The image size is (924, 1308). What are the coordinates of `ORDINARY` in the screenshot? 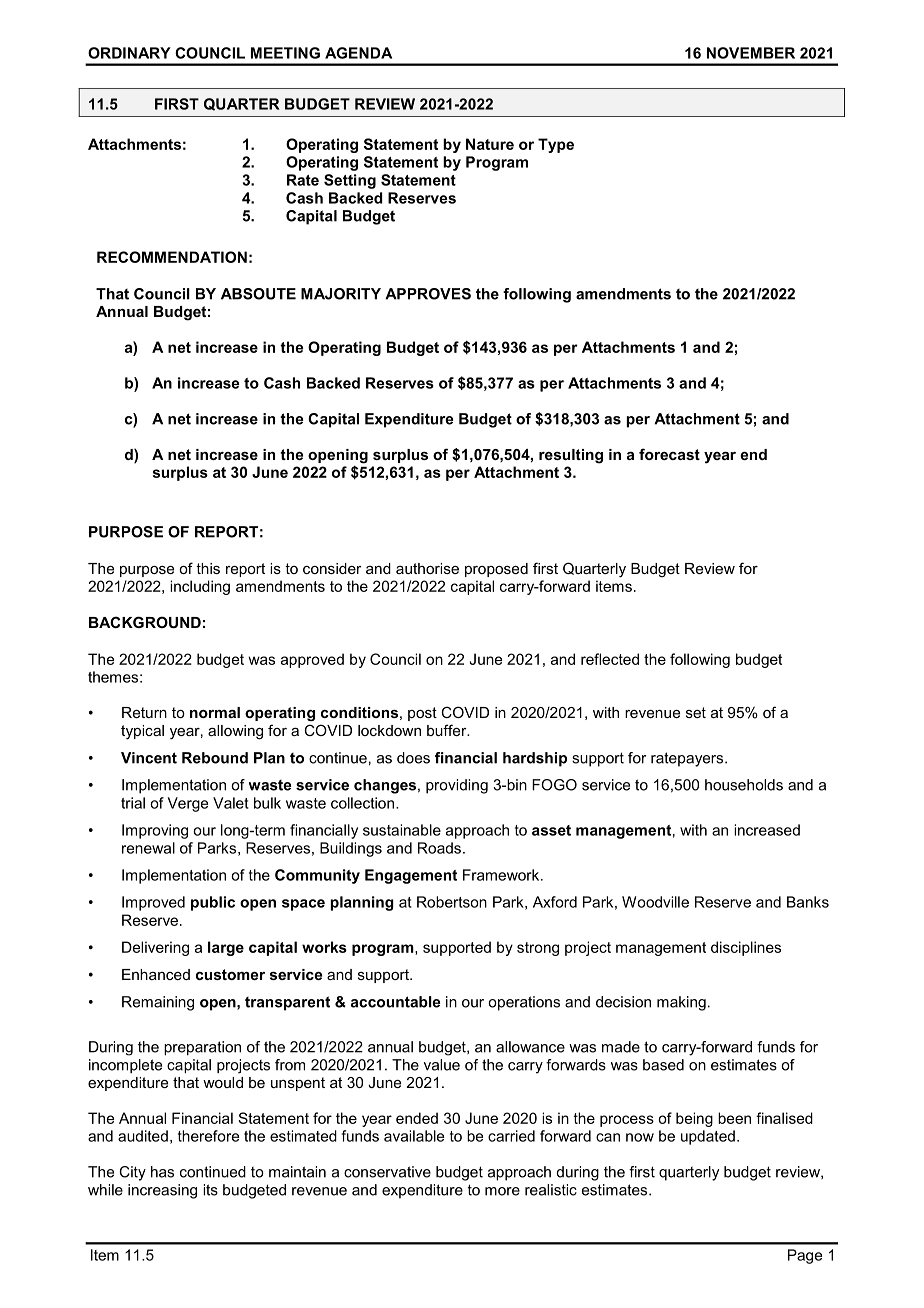 It's located at (129, 53).
